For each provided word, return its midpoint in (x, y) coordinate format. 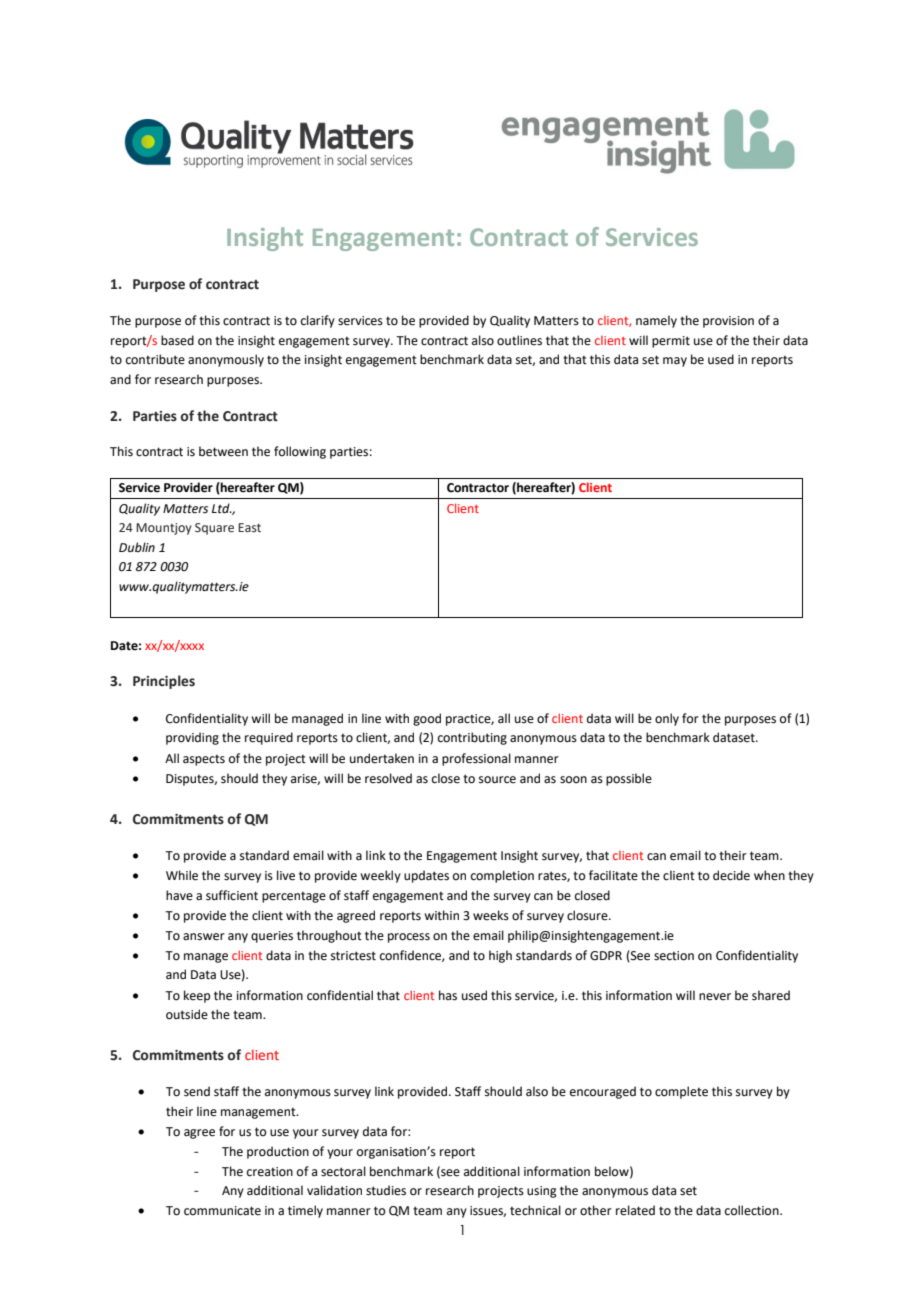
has (448, 995)
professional (476, 759)
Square (214, 529)
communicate (222, 1211)
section (674, 956)
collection (753, 1210)
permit (671, 342)
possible (629, 779)
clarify (318, 321)
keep (197, 996)
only (667, 719)
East (249, 527)
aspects (204, 760)
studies (386, 1190)
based (177, 340)
